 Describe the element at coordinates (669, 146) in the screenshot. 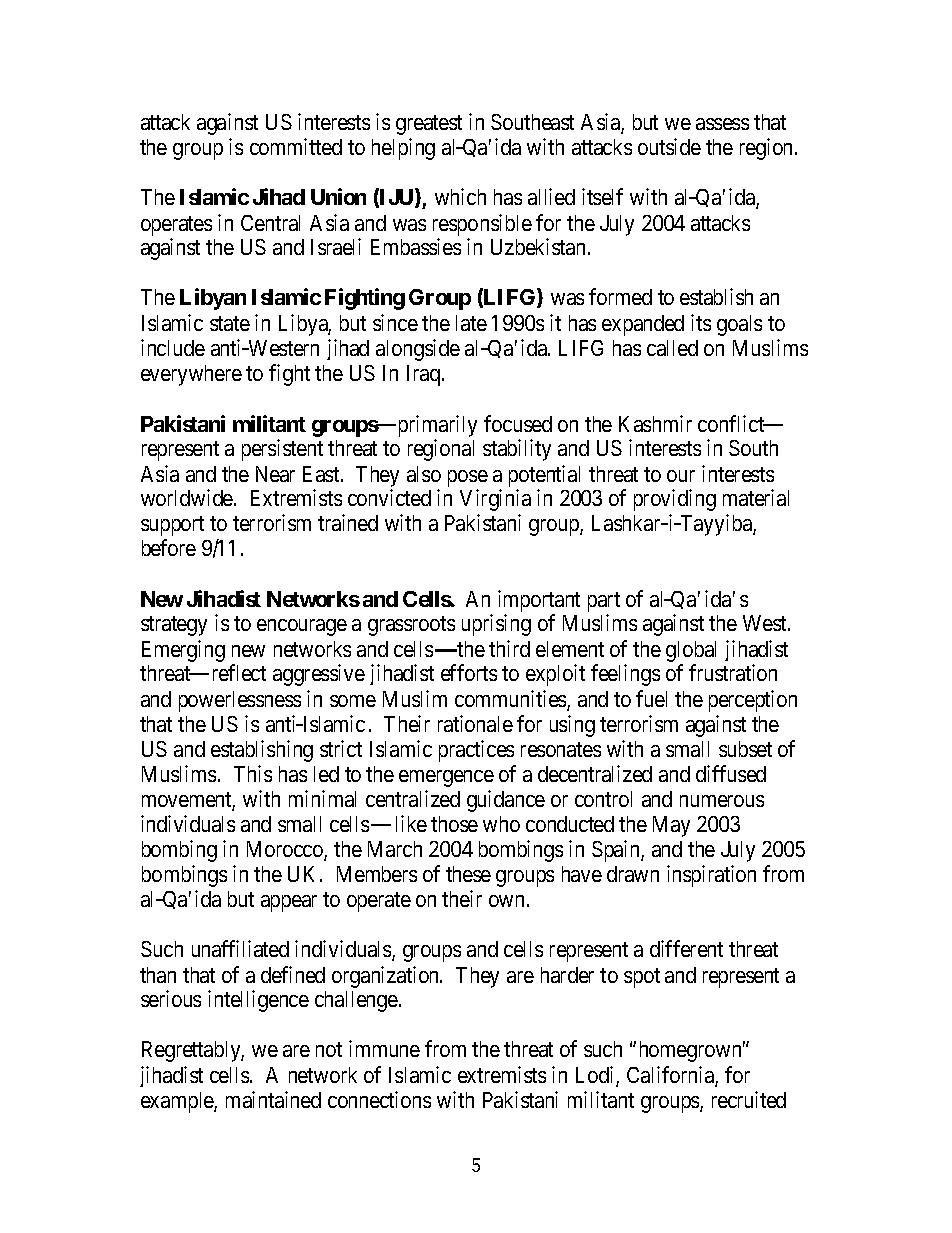

I see `outside` at that location.
